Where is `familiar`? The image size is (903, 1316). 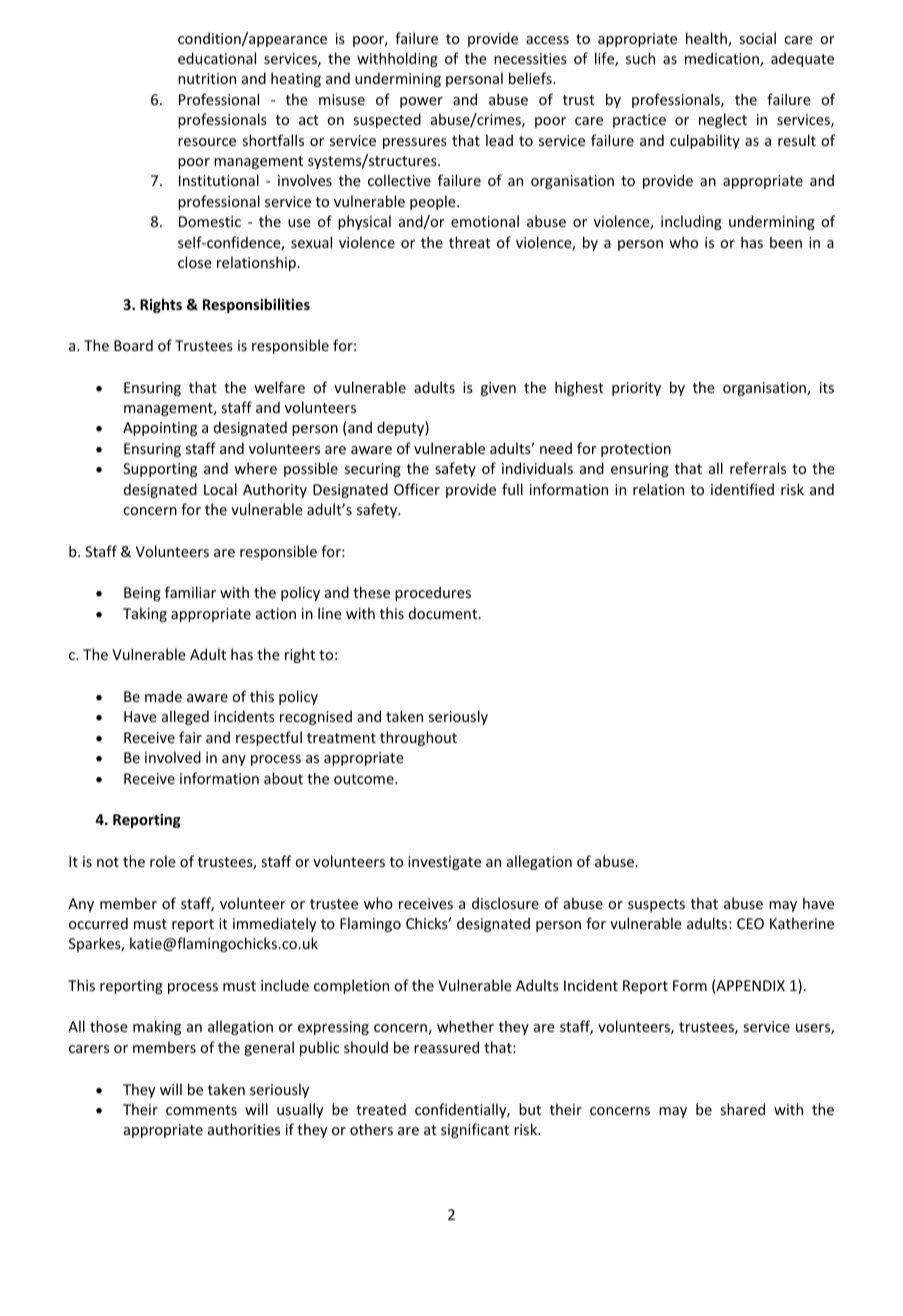
familiar is located at coordinates (190, 592).
